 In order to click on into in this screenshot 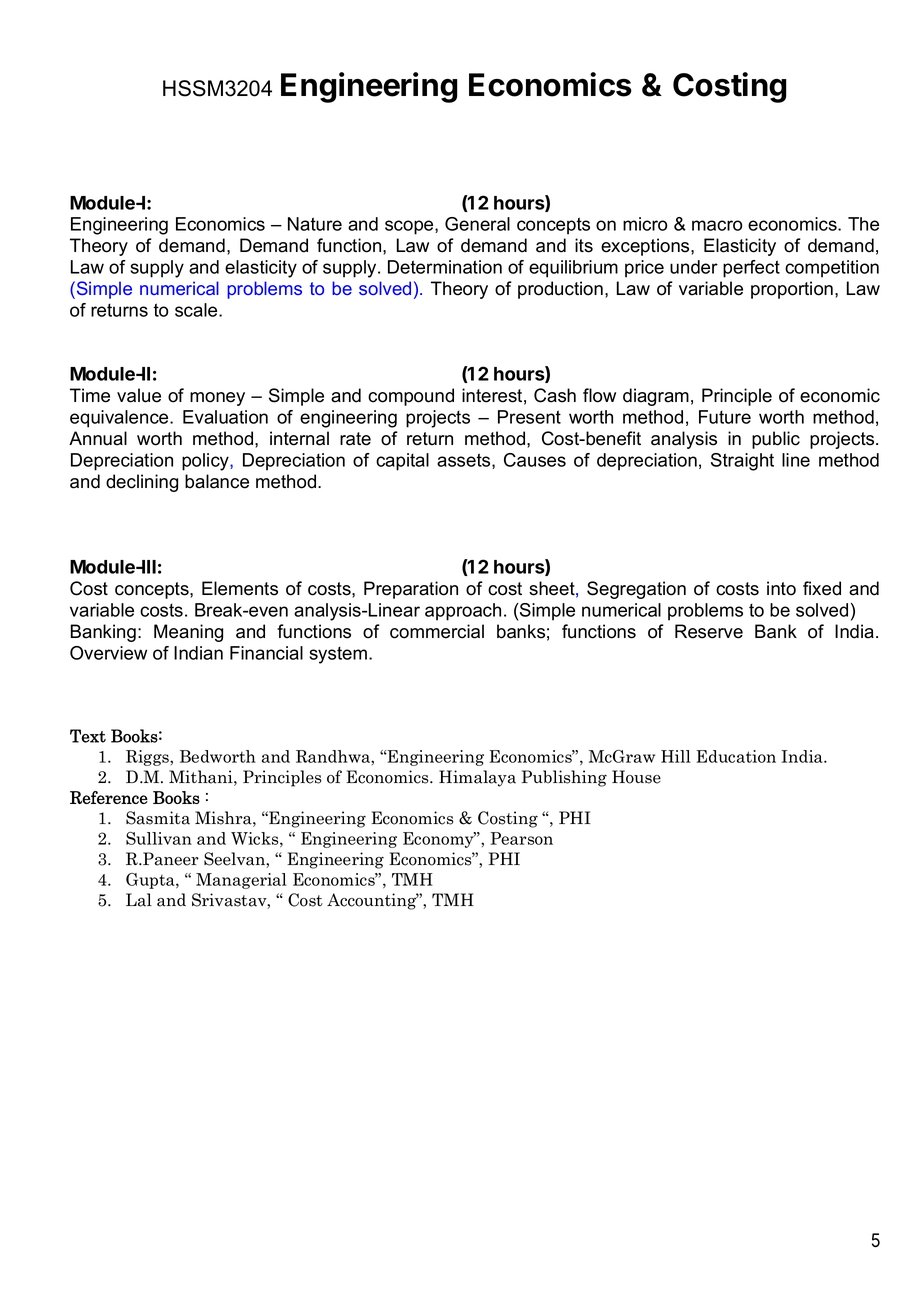, I will do `click(781, 588)`.
